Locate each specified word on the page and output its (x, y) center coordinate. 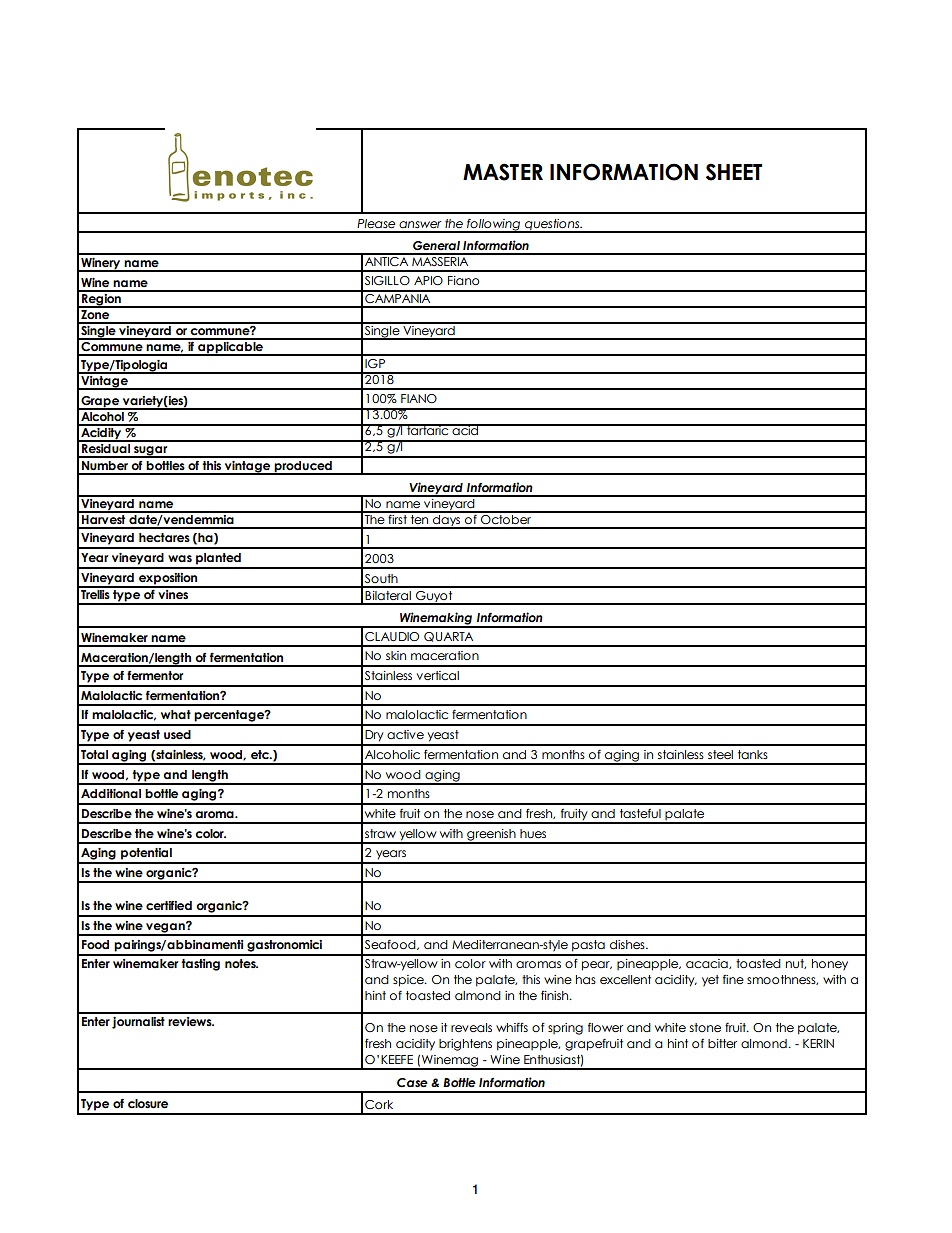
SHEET (734, 172)
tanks (753, 754)
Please (376, 223)
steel (720, 754)
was (180, 558)
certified (169, 905)
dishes (628, 944)
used (177, 734)
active (405, 734)
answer (420, 224)
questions (552, 225)
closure (148, 1104)
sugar (151, 452)
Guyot (434, 598)
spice (409, 981)
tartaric (428, 429)
